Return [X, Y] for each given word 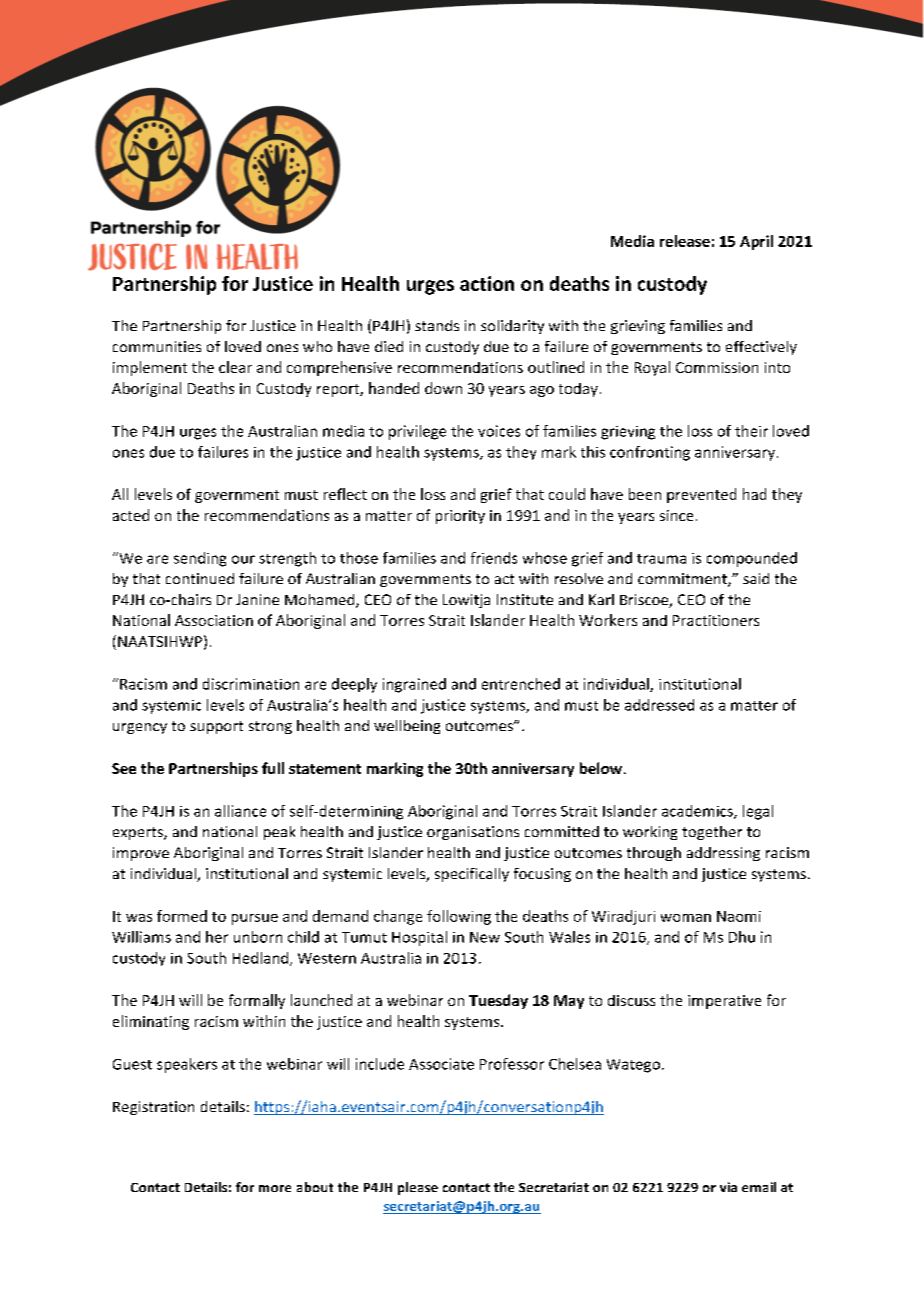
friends [494, 558]
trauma [661, 559]
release [685, 241]
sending [200, 559]
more [275, 1188]
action [487, 283]
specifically [472, 875]
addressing [723, 854]
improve [141, 854]
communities [157, 346]
